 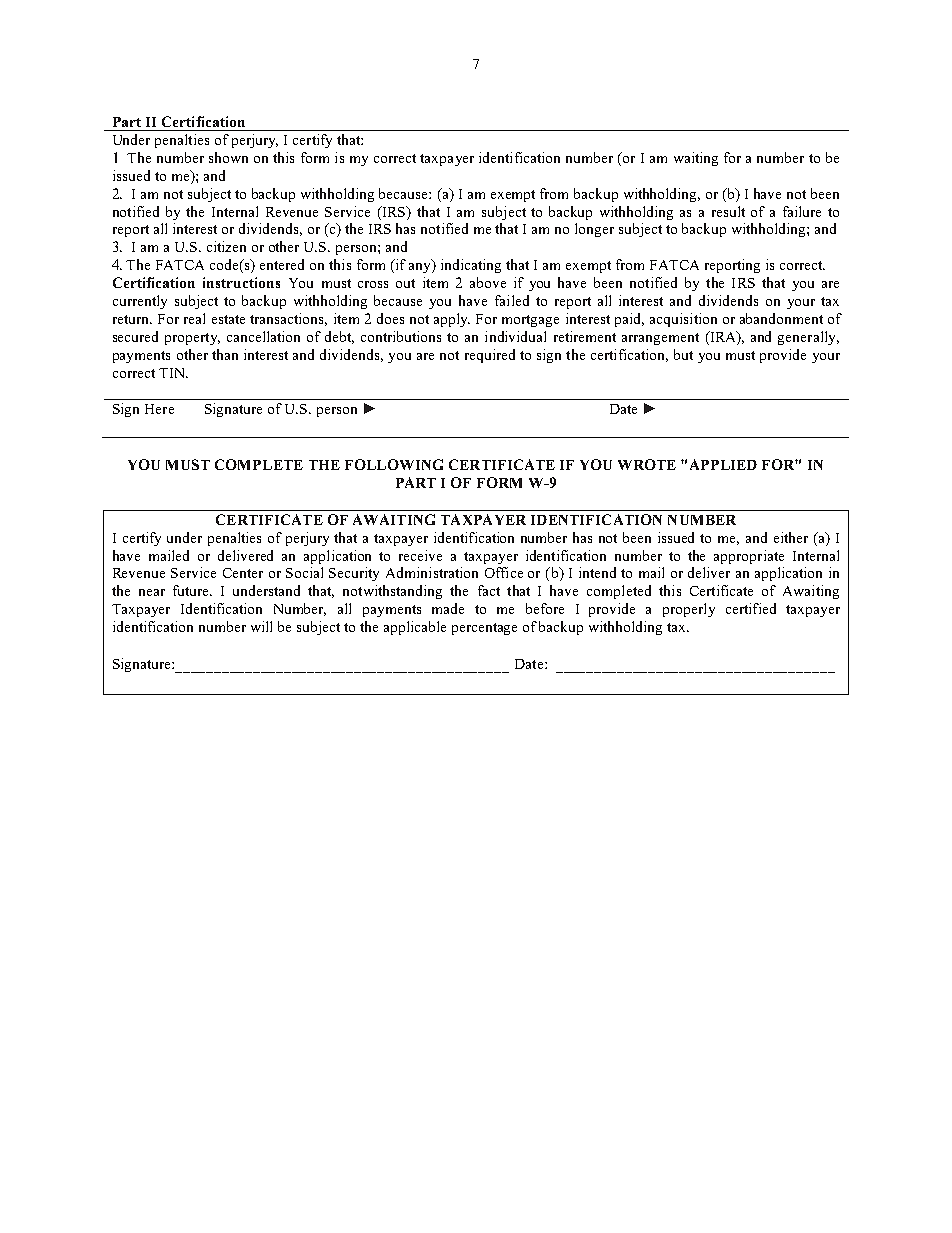 What do you see at coordinates (484, 629) in the page?
I see `percentage` at bounding box center [484, 629].
